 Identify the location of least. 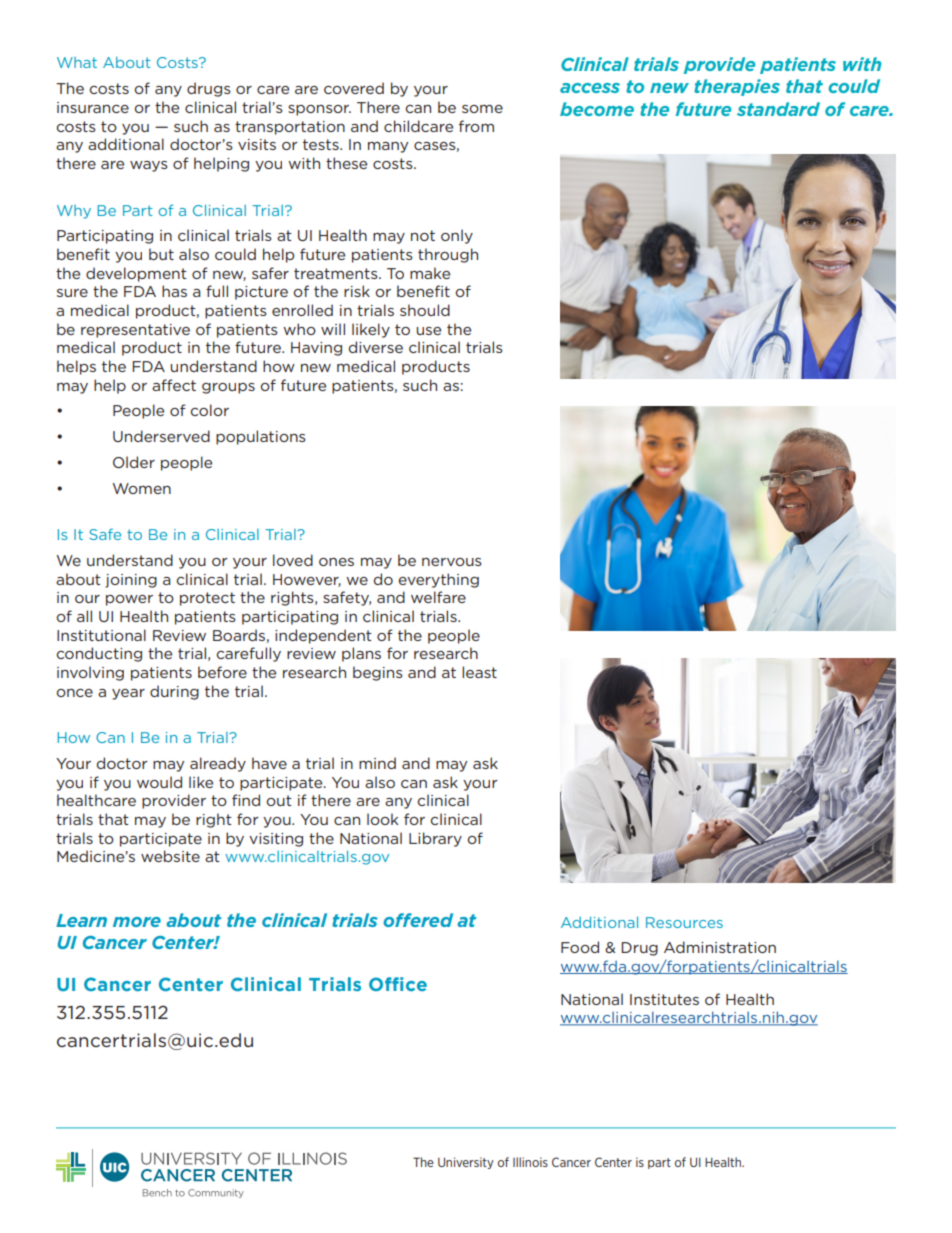
(479, 672).
